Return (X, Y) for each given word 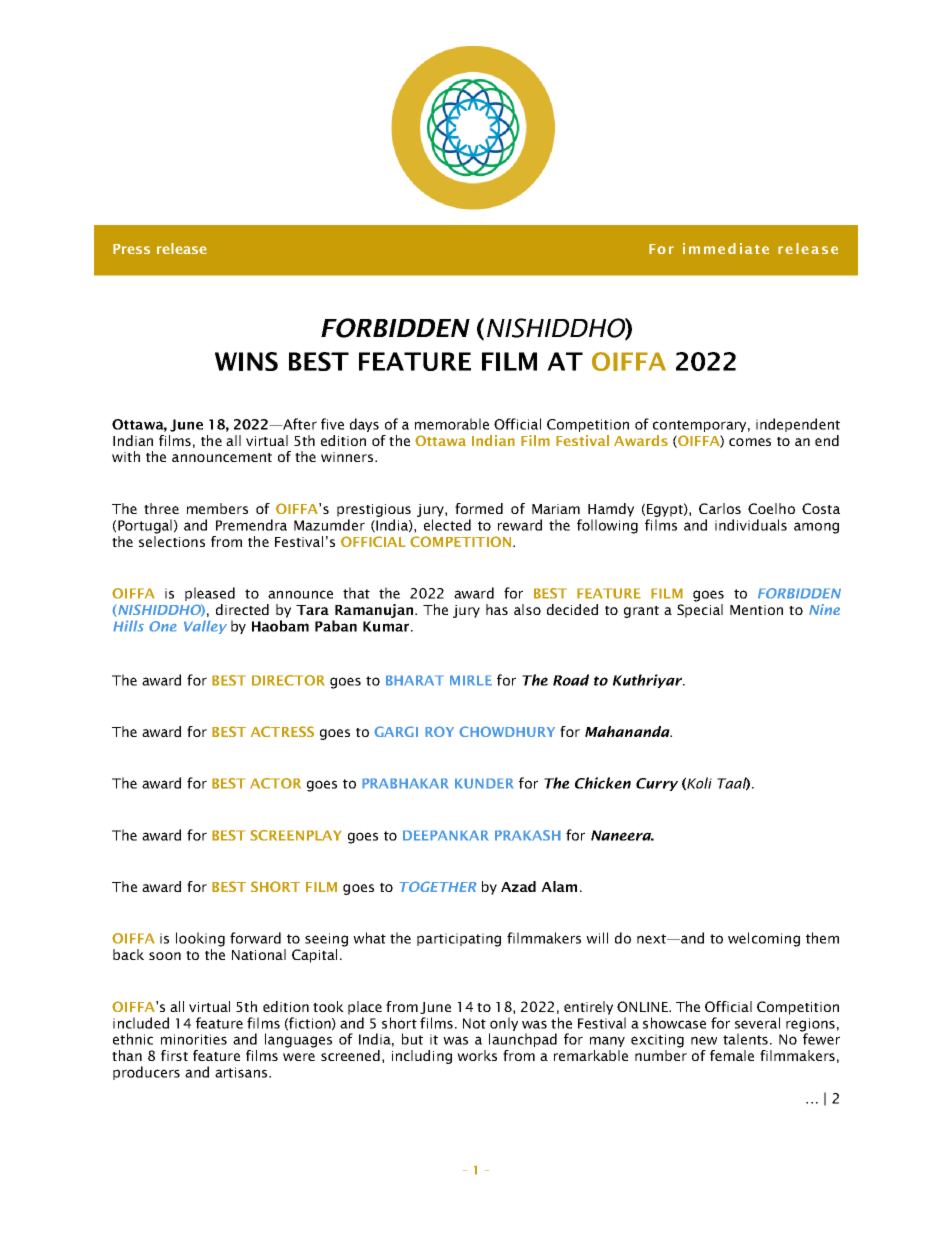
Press (131, 249)
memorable (452, 424)
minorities (194, 1039)
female (732, 1055)
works (477, 1055)
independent (798, 425)
